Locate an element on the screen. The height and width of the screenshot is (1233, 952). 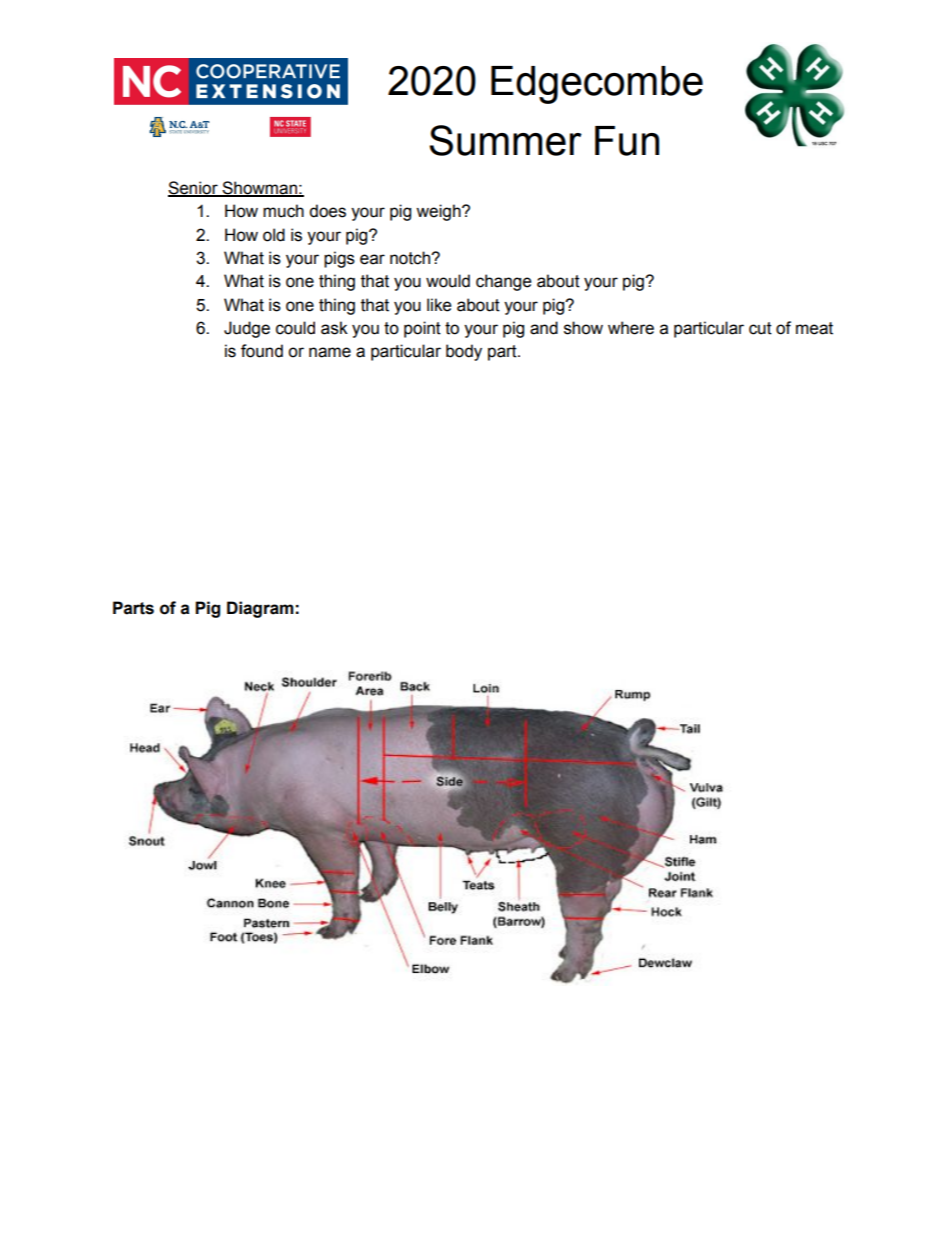
found is located at coordinates (262, 351).
